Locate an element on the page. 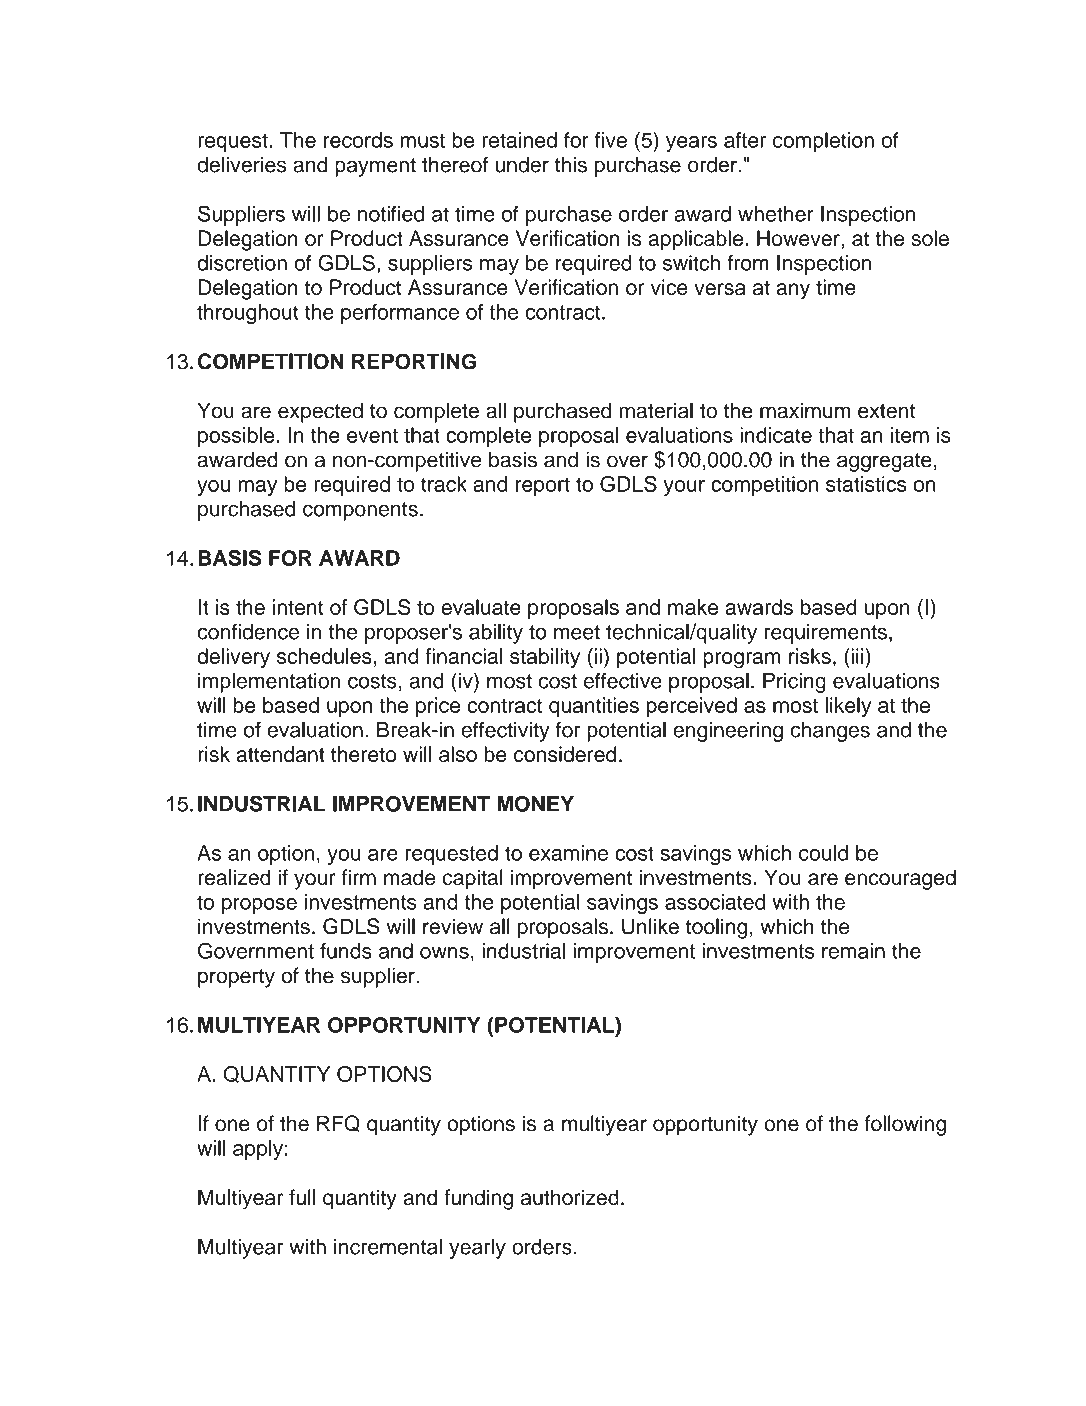  authorized is located at coordinates (570, 1197).
